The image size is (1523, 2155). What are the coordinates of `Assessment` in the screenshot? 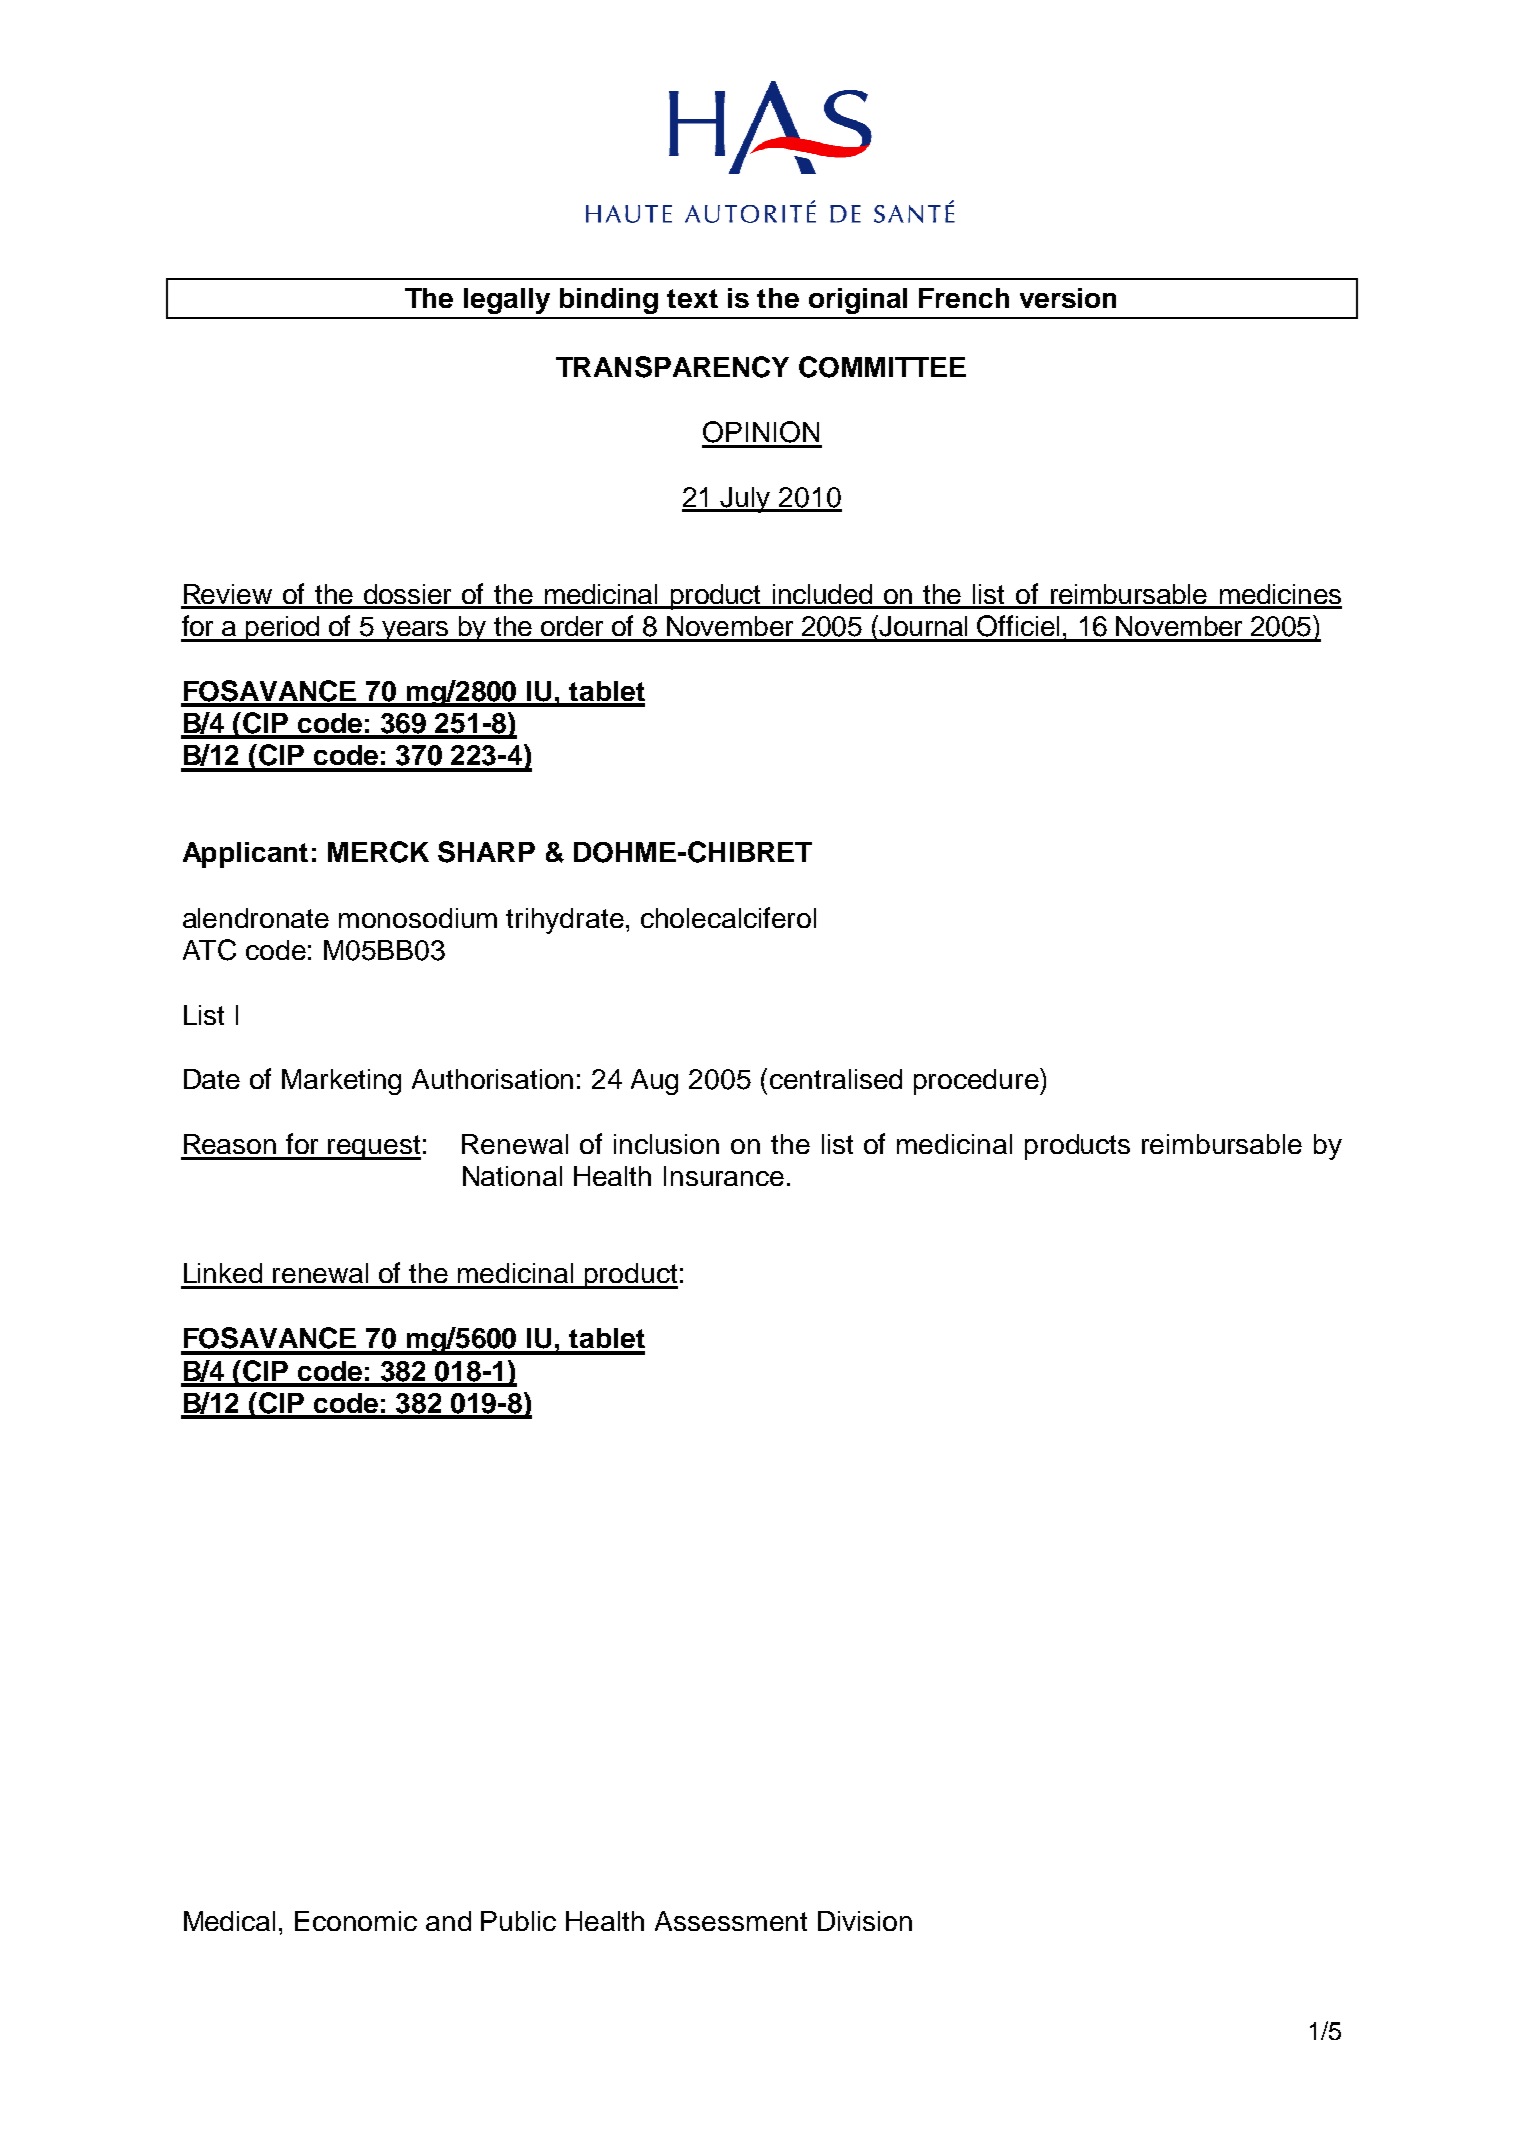 It's located at (731, 1921).
